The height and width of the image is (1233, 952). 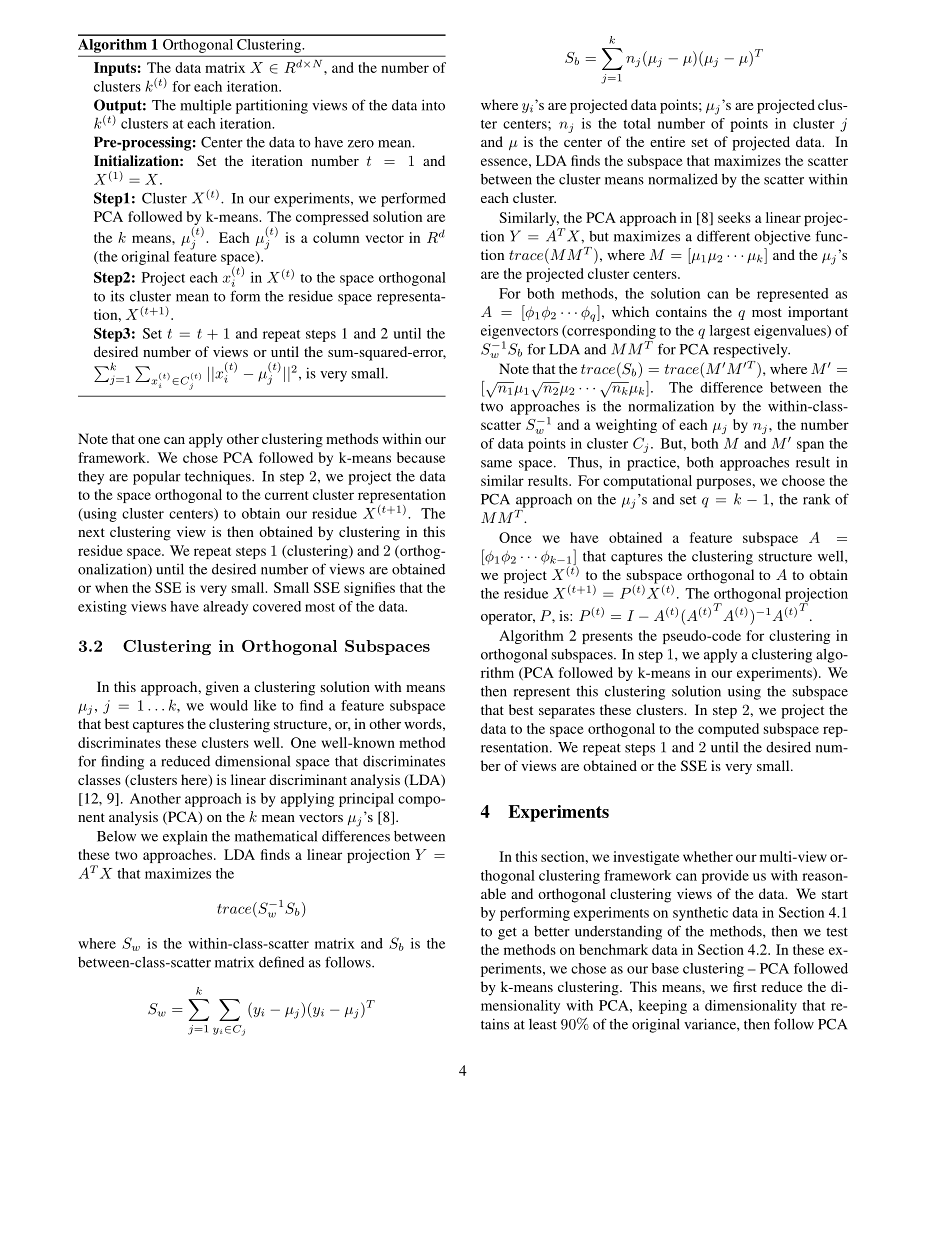 I want to click on into, so click(x=433, y=105).
